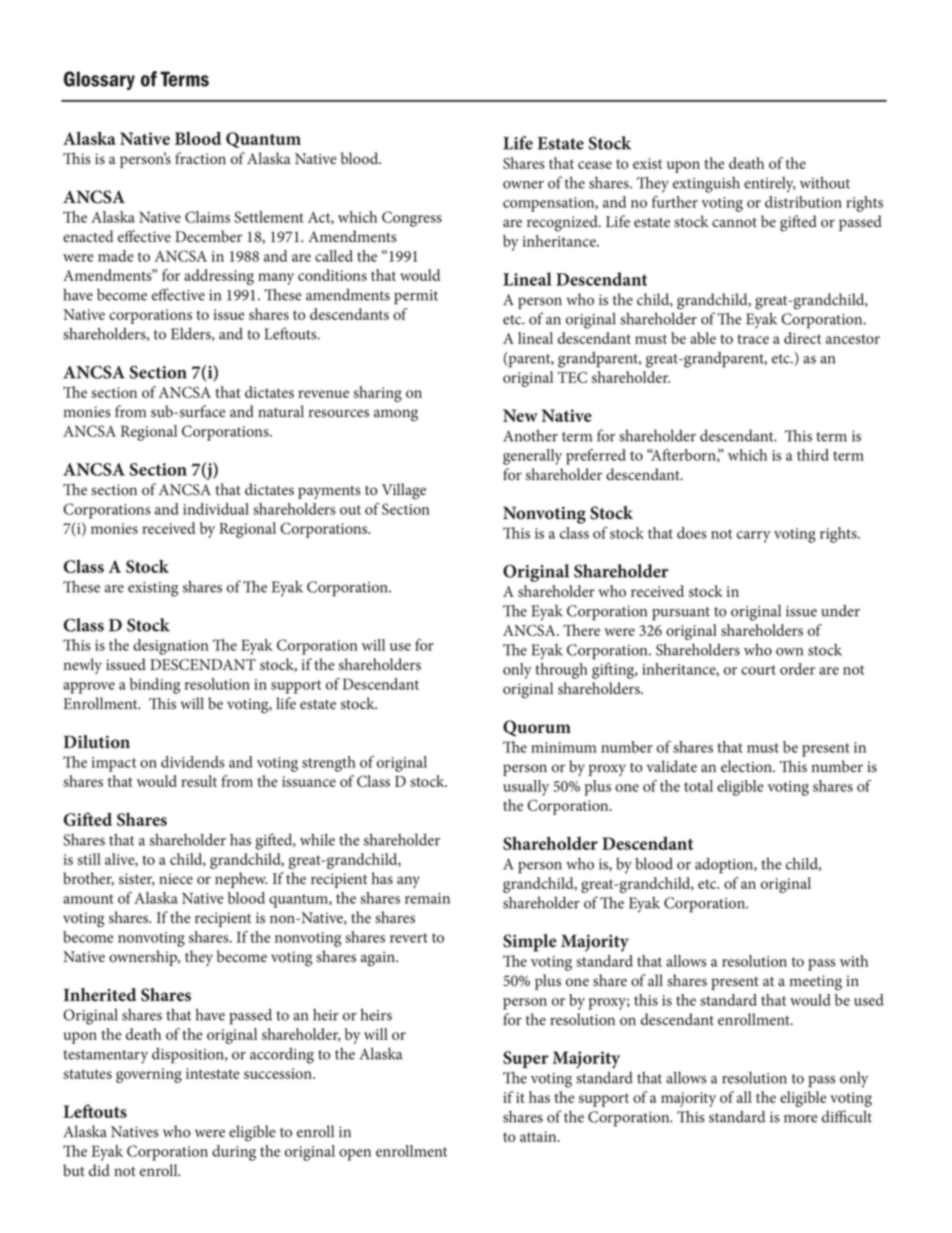  Describe the element at coordinates (581, 630) in the screenshot. I see `There` at that location.
